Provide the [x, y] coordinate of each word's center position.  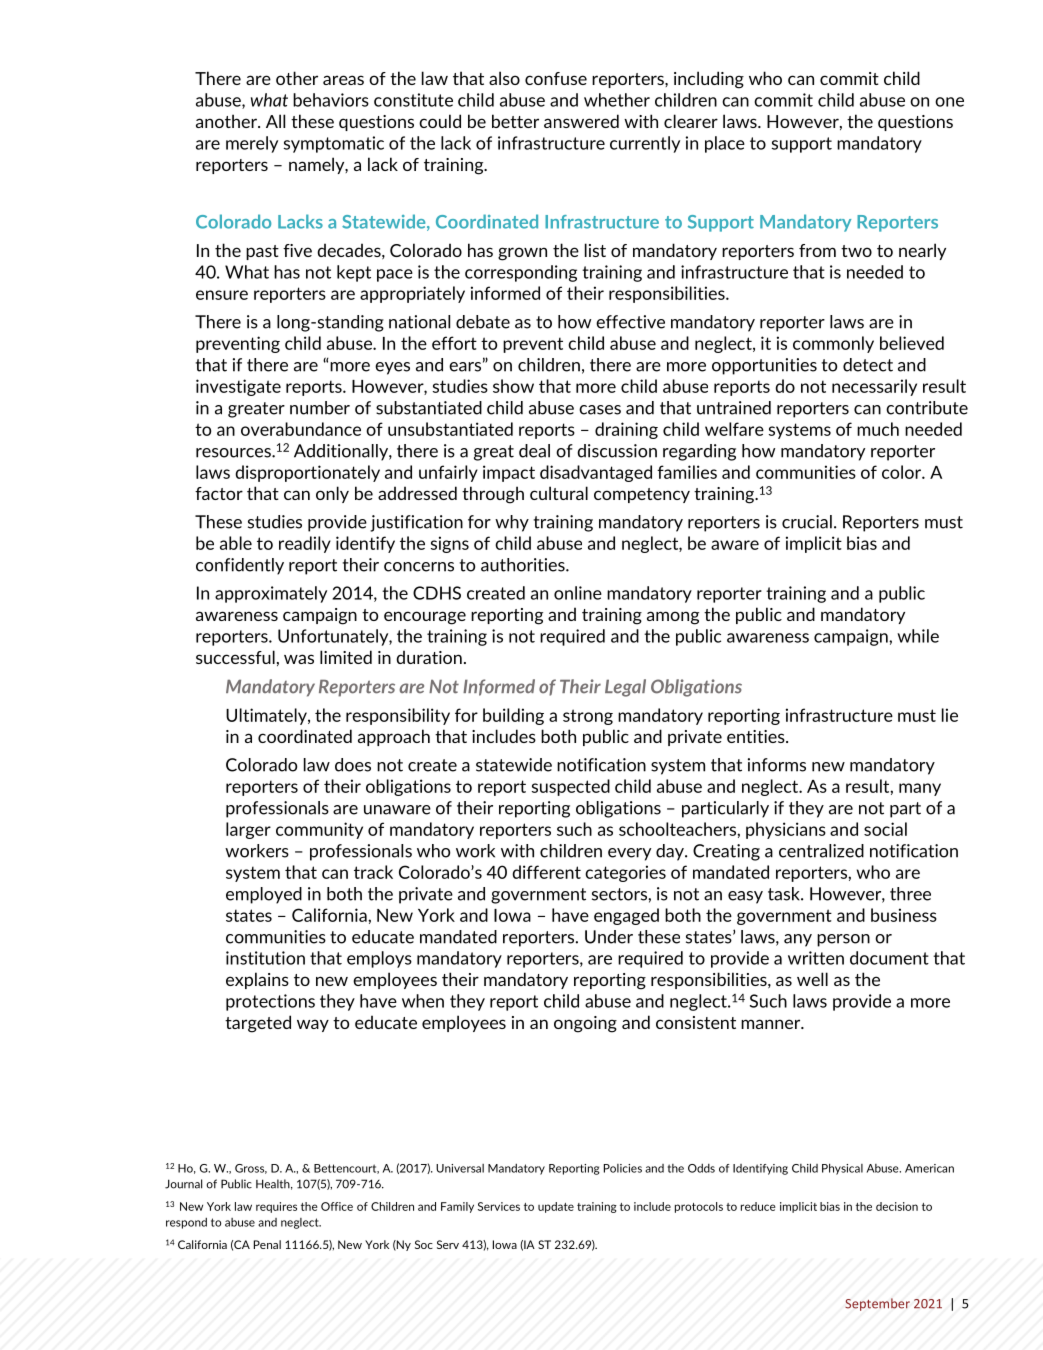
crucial [807, 522]
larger [248, 830]
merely [252, 144]
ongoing [585, 1024]
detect [868, 365]
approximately [271, 594]
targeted [258, 1024]
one [949, 102]
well [812, 979]
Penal [267, 1244]
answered [581, 121]
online [578, 593]
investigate [238, 387]
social [885, 829]
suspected [571, 787]
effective [630, 322]
